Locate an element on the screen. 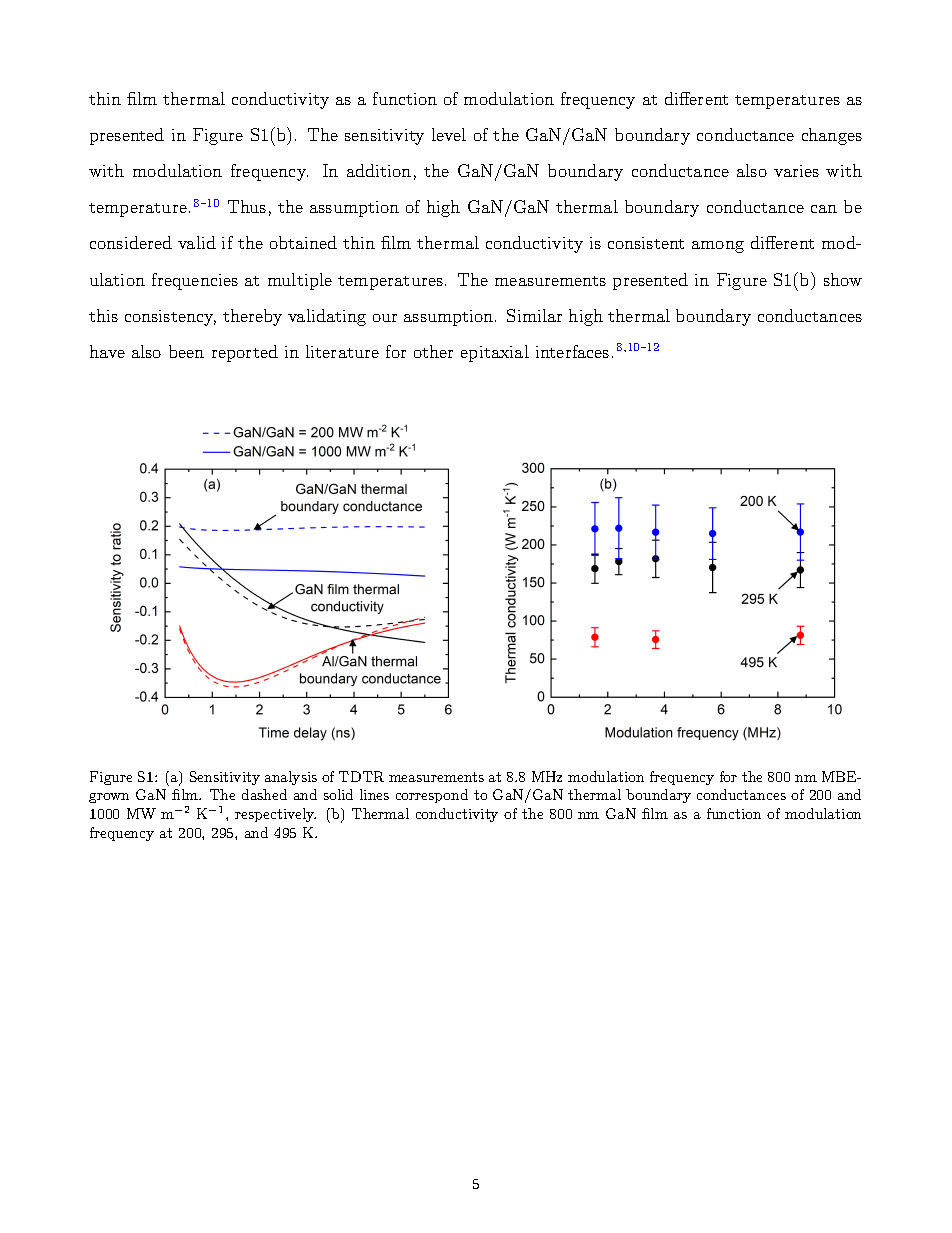  other is located at coordinates (433, 351).
